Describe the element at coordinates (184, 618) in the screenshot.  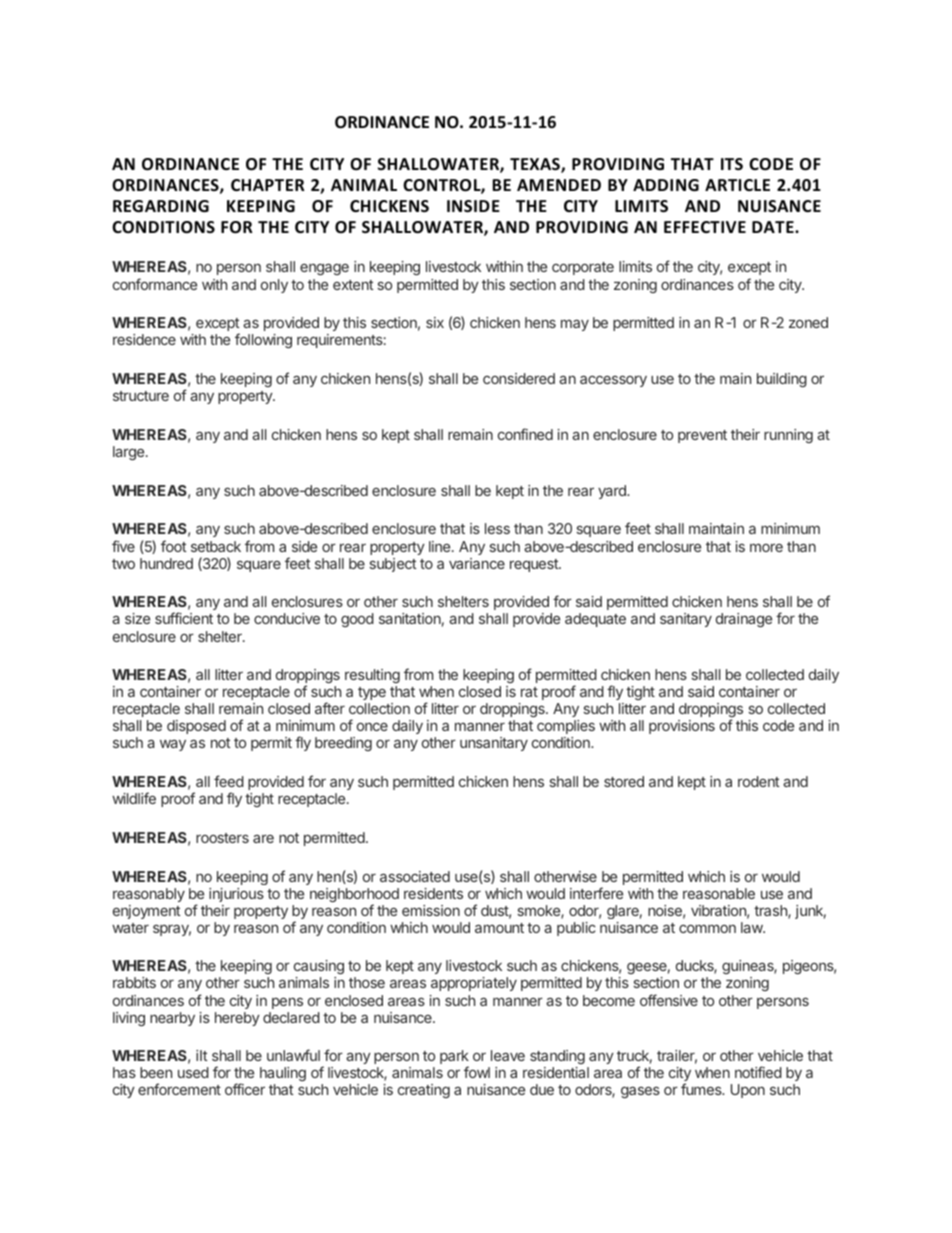
I see `sufficient` at that location.
